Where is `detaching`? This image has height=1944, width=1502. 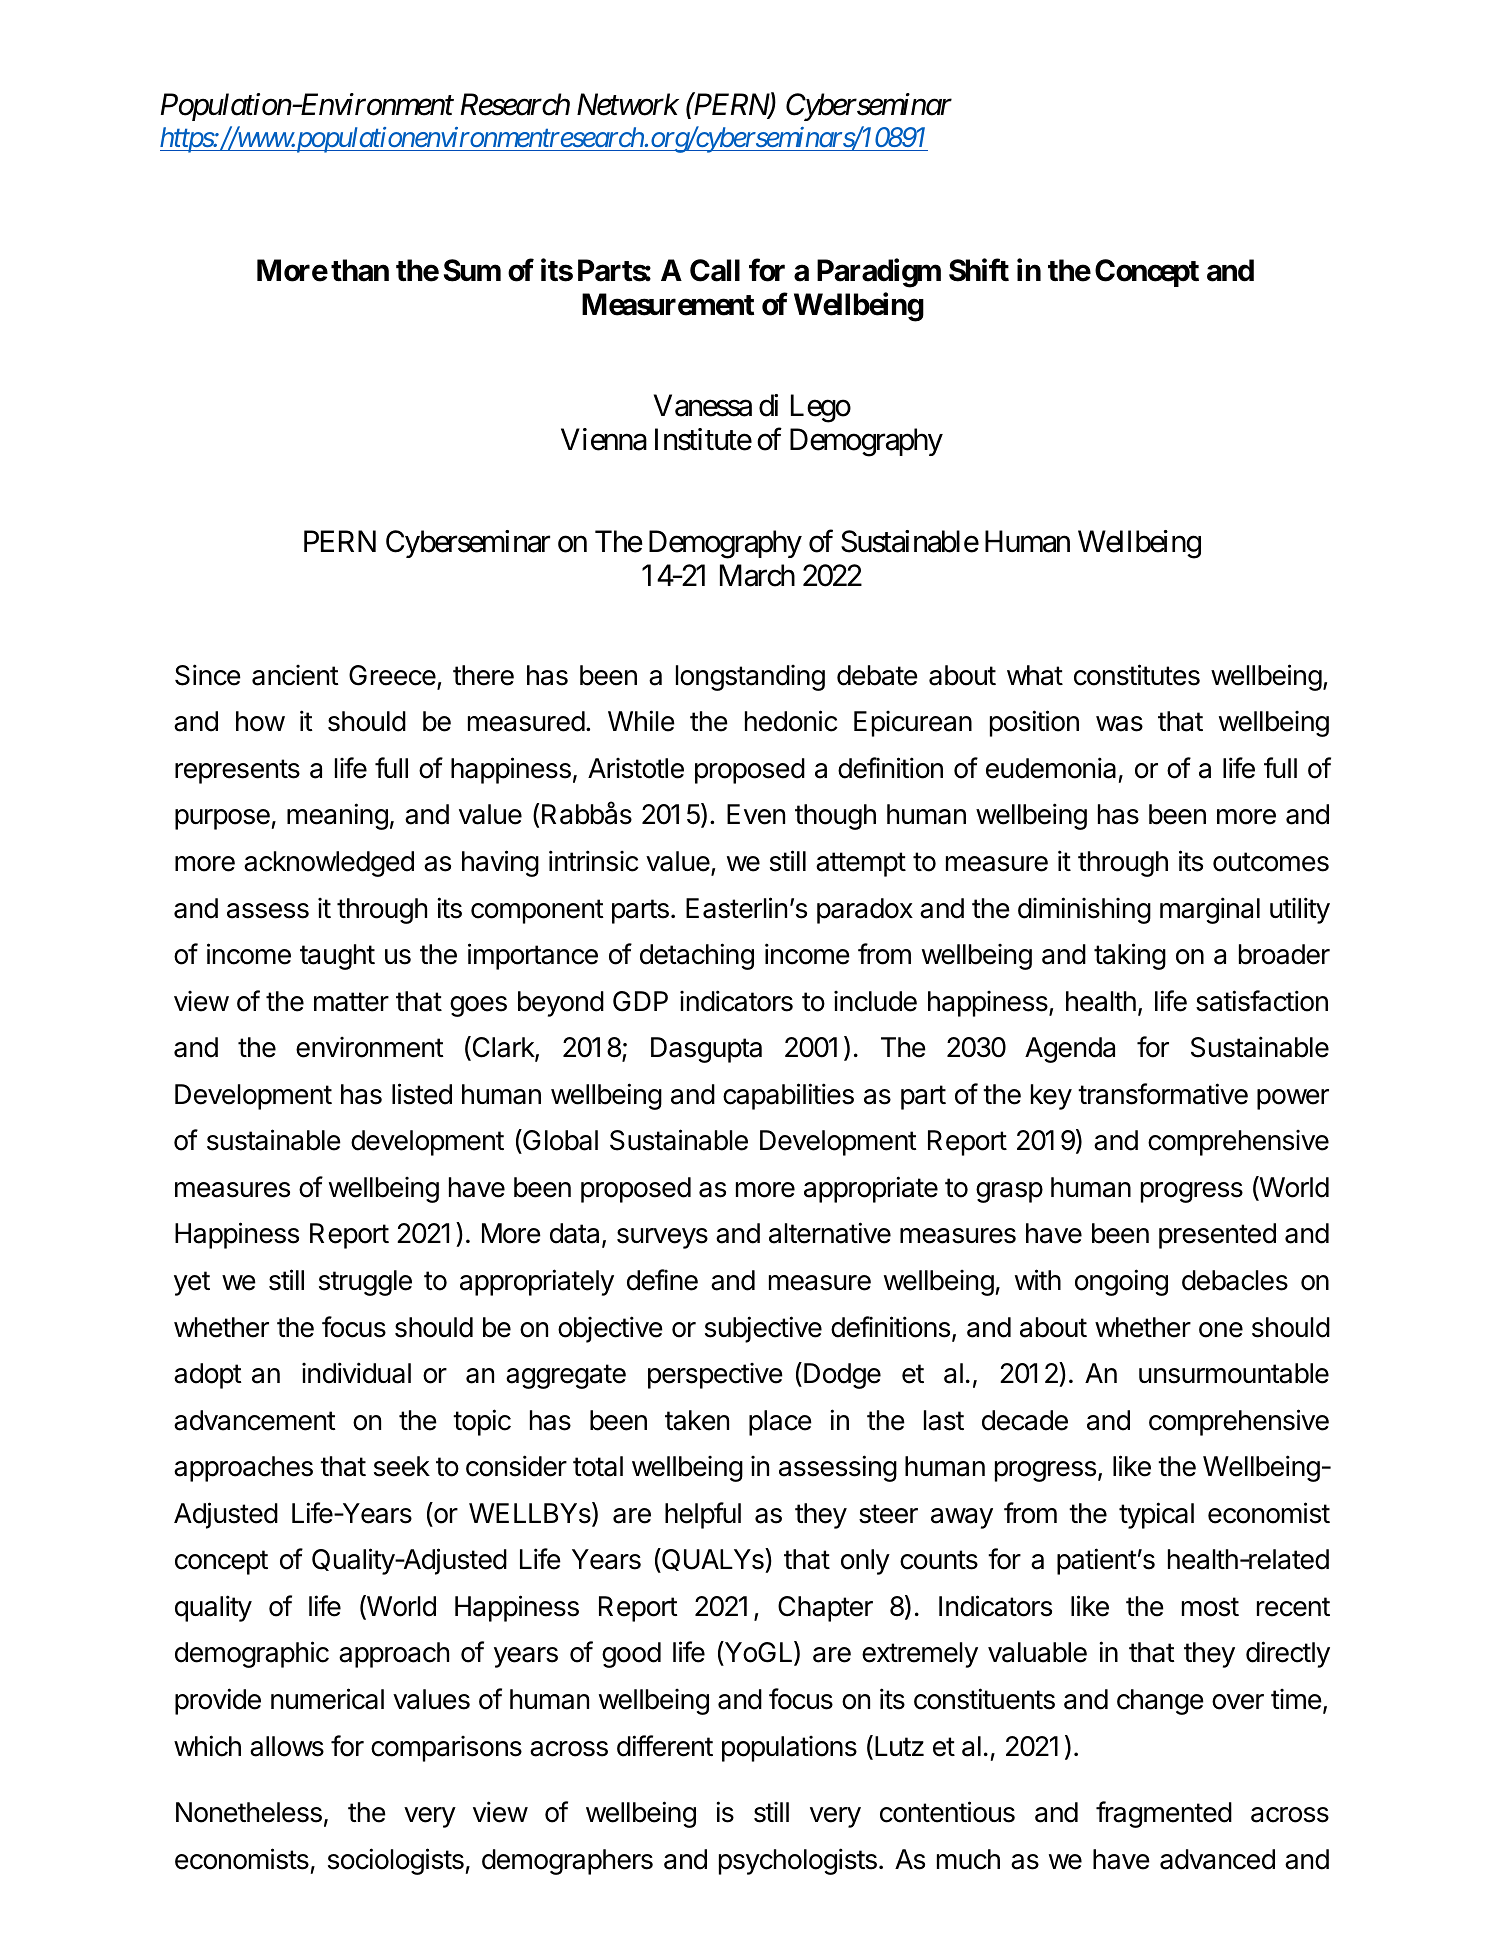 detaching is located at coordinates (697, 956).
